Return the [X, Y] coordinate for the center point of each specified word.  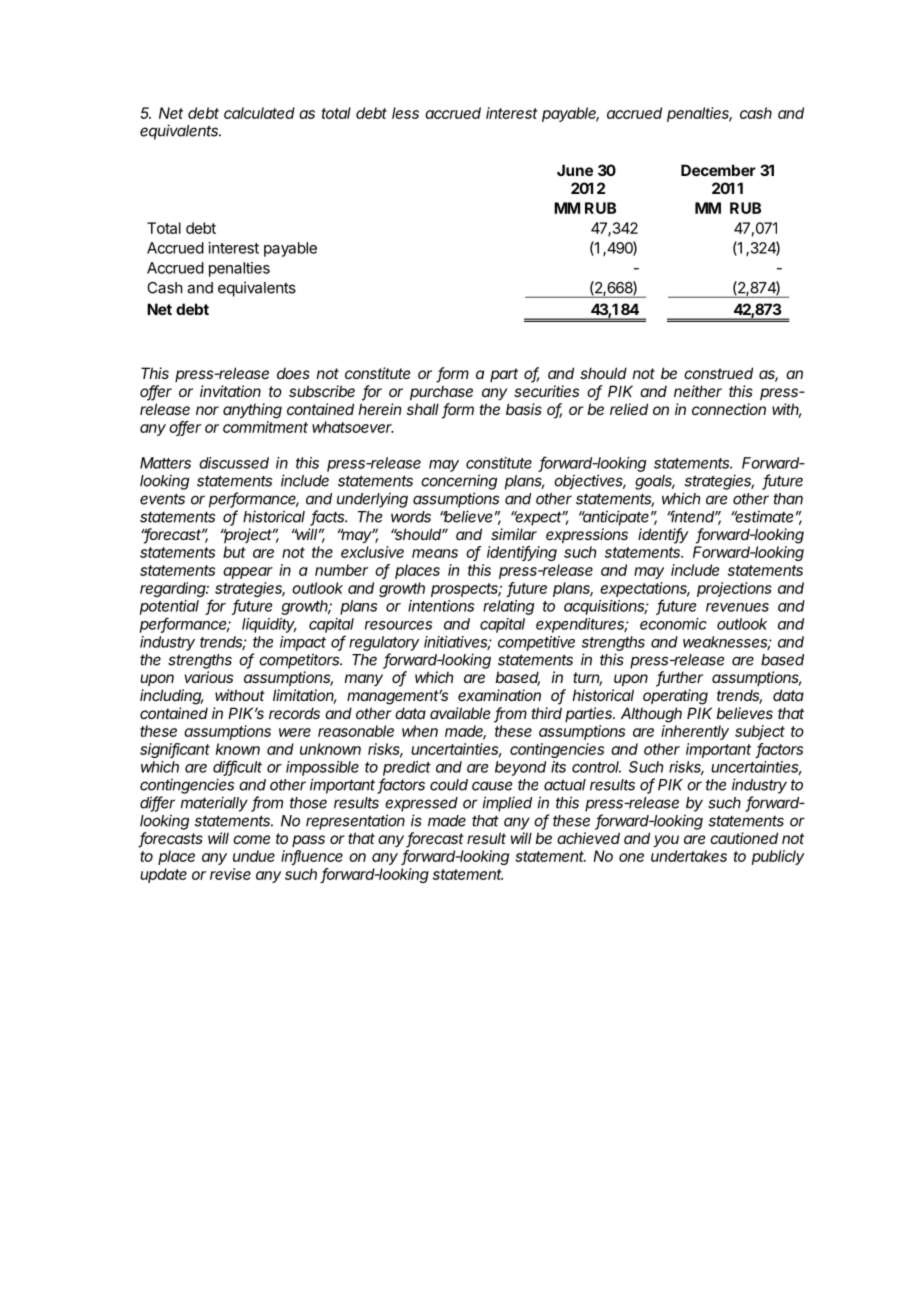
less [405, 113]
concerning [459, 482]
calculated [259, 113]
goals [655, 482]
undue [254, 856]
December [718, 170]
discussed [234, 463]
